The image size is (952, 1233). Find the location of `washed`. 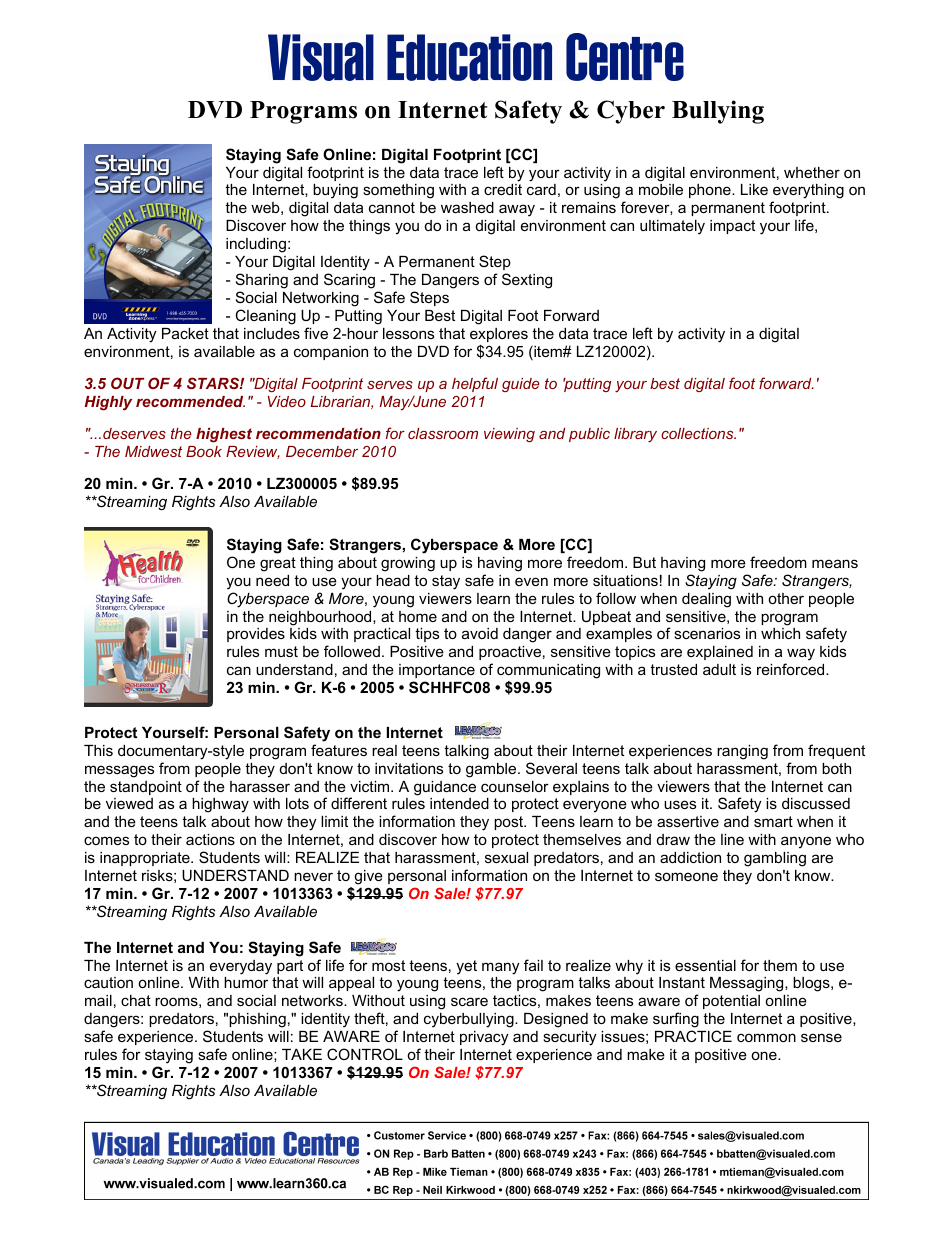

washed is located at coordinates (467, 207).
